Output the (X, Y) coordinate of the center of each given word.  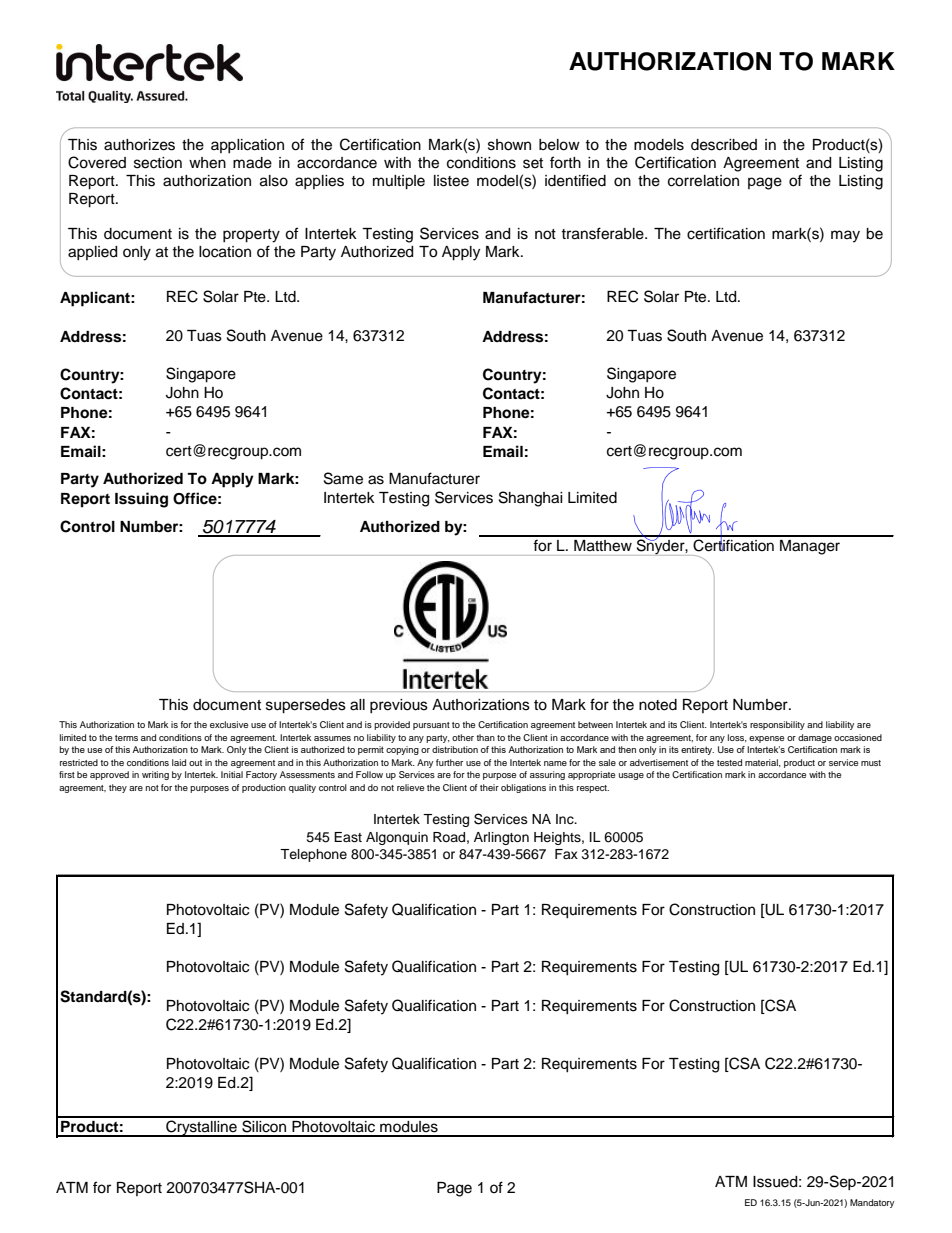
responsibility (777, 725)
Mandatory (872, 1203)
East (348, 837)
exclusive (229, 724)
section (158, 163)
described (724, 145)
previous (399, 706)
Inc (566, 819)
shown (509, 145)
